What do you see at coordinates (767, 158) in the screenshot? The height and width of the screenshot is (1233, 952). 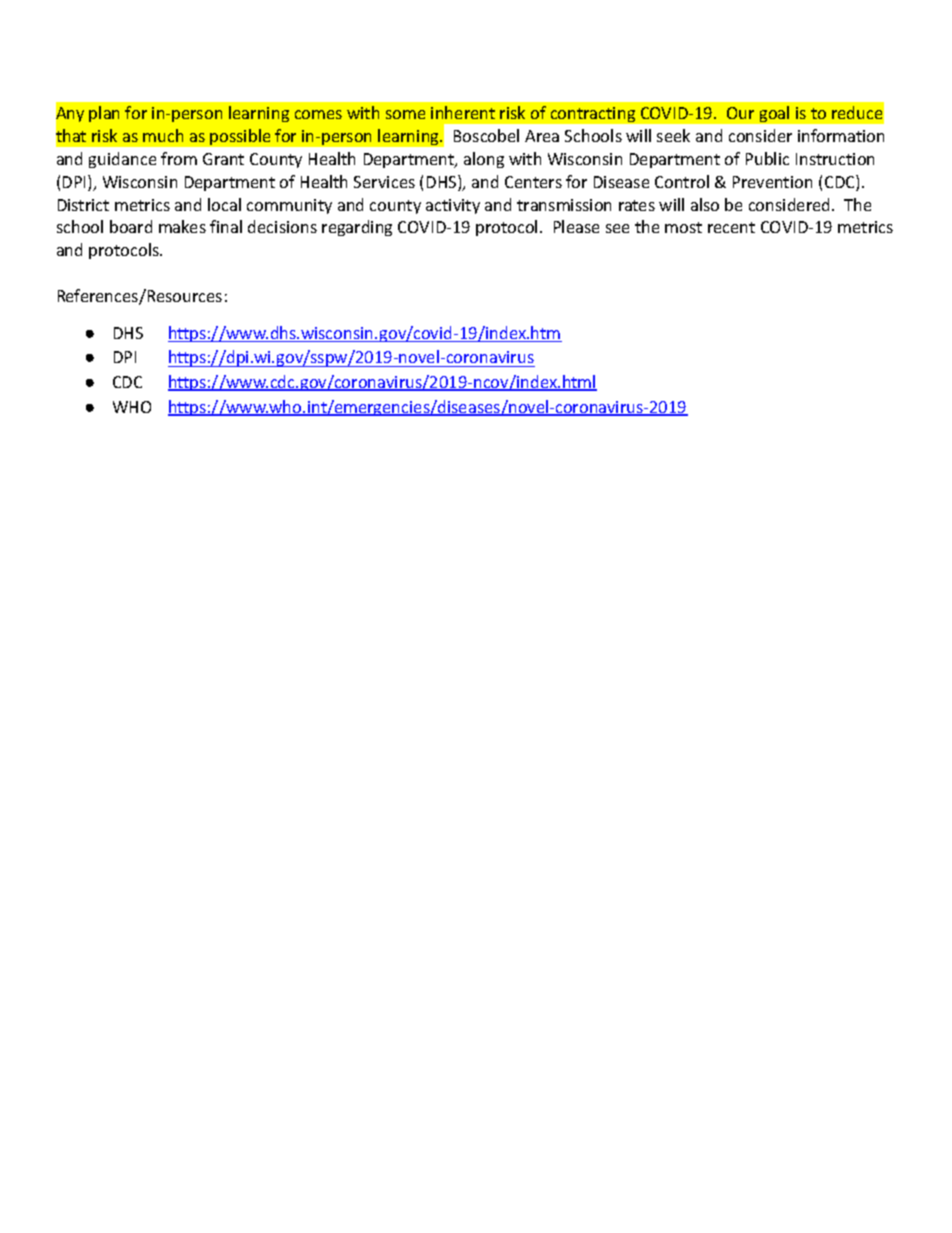 I see `Public` at bounding box center [767, 158].
